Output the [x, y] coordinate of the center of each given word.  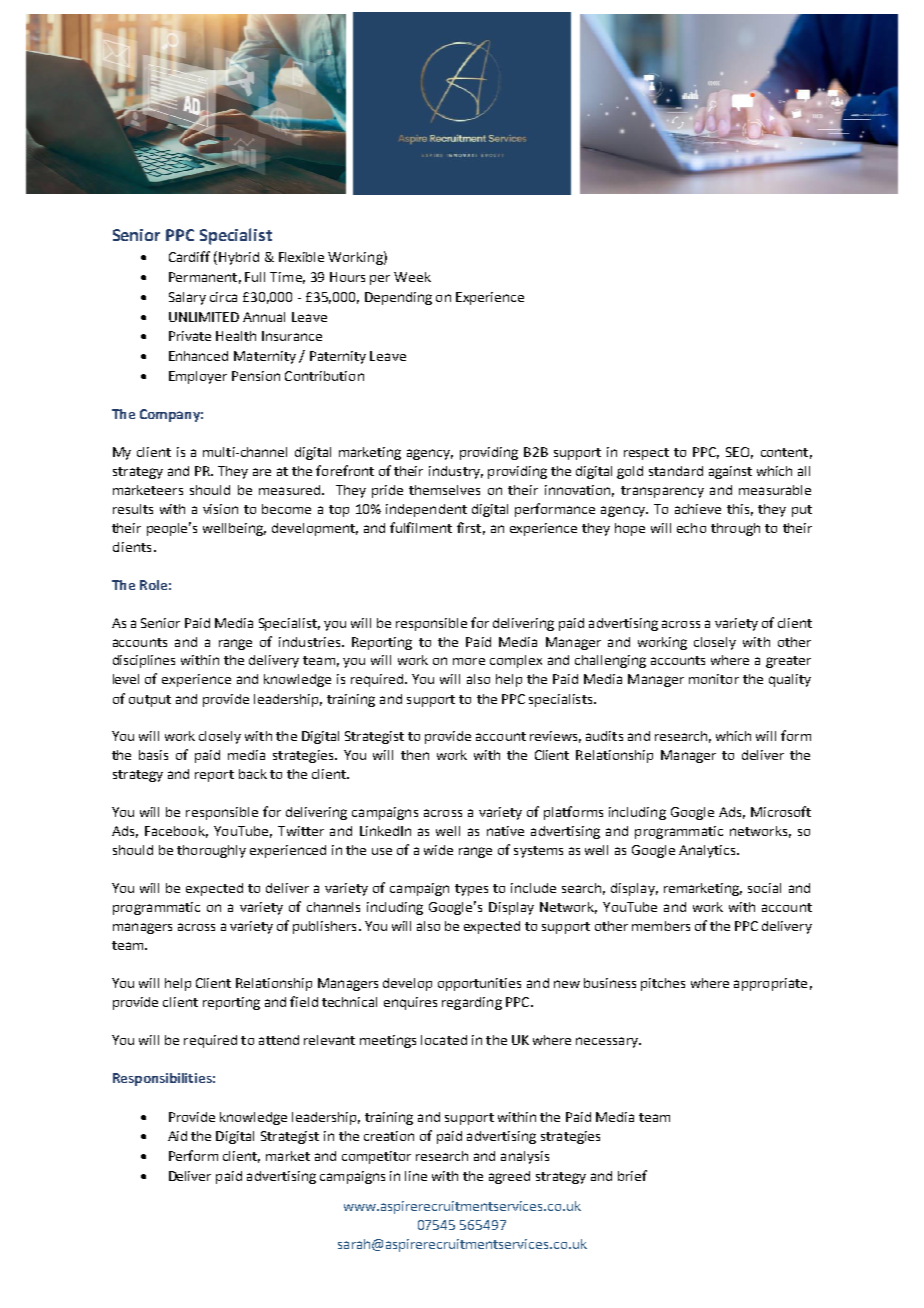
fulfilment [421, 527]
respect [646, 454]
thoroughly [211, 851]
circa [223, 297]
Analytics [708, 851]
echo [691, 528]
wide [438, 850]
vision [220, 509]
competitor [376, 1157]
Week [412, 277]
